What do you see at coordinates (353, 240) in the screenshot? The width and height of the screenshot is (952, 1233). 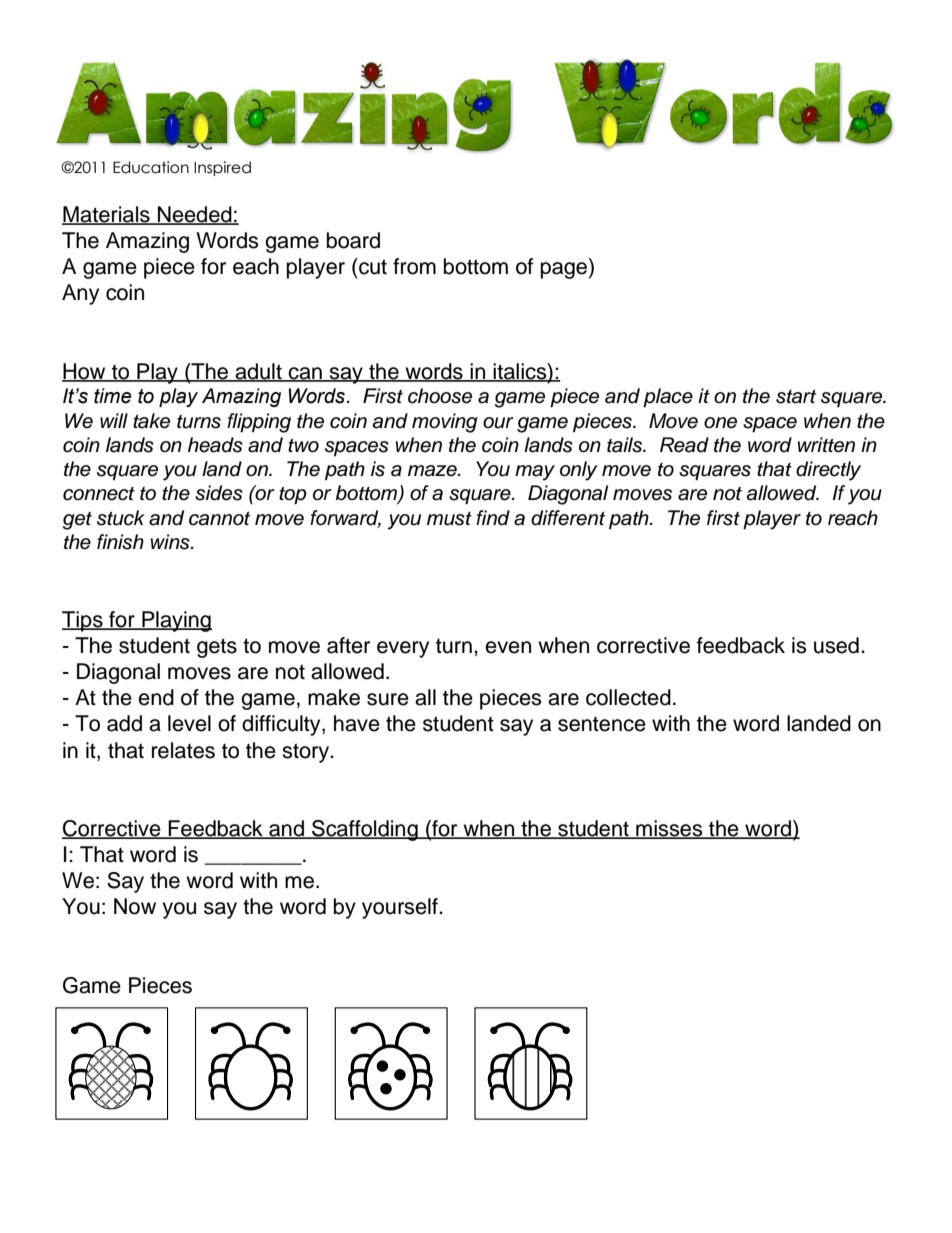 I see `board` at bounding box center [353, 240].
